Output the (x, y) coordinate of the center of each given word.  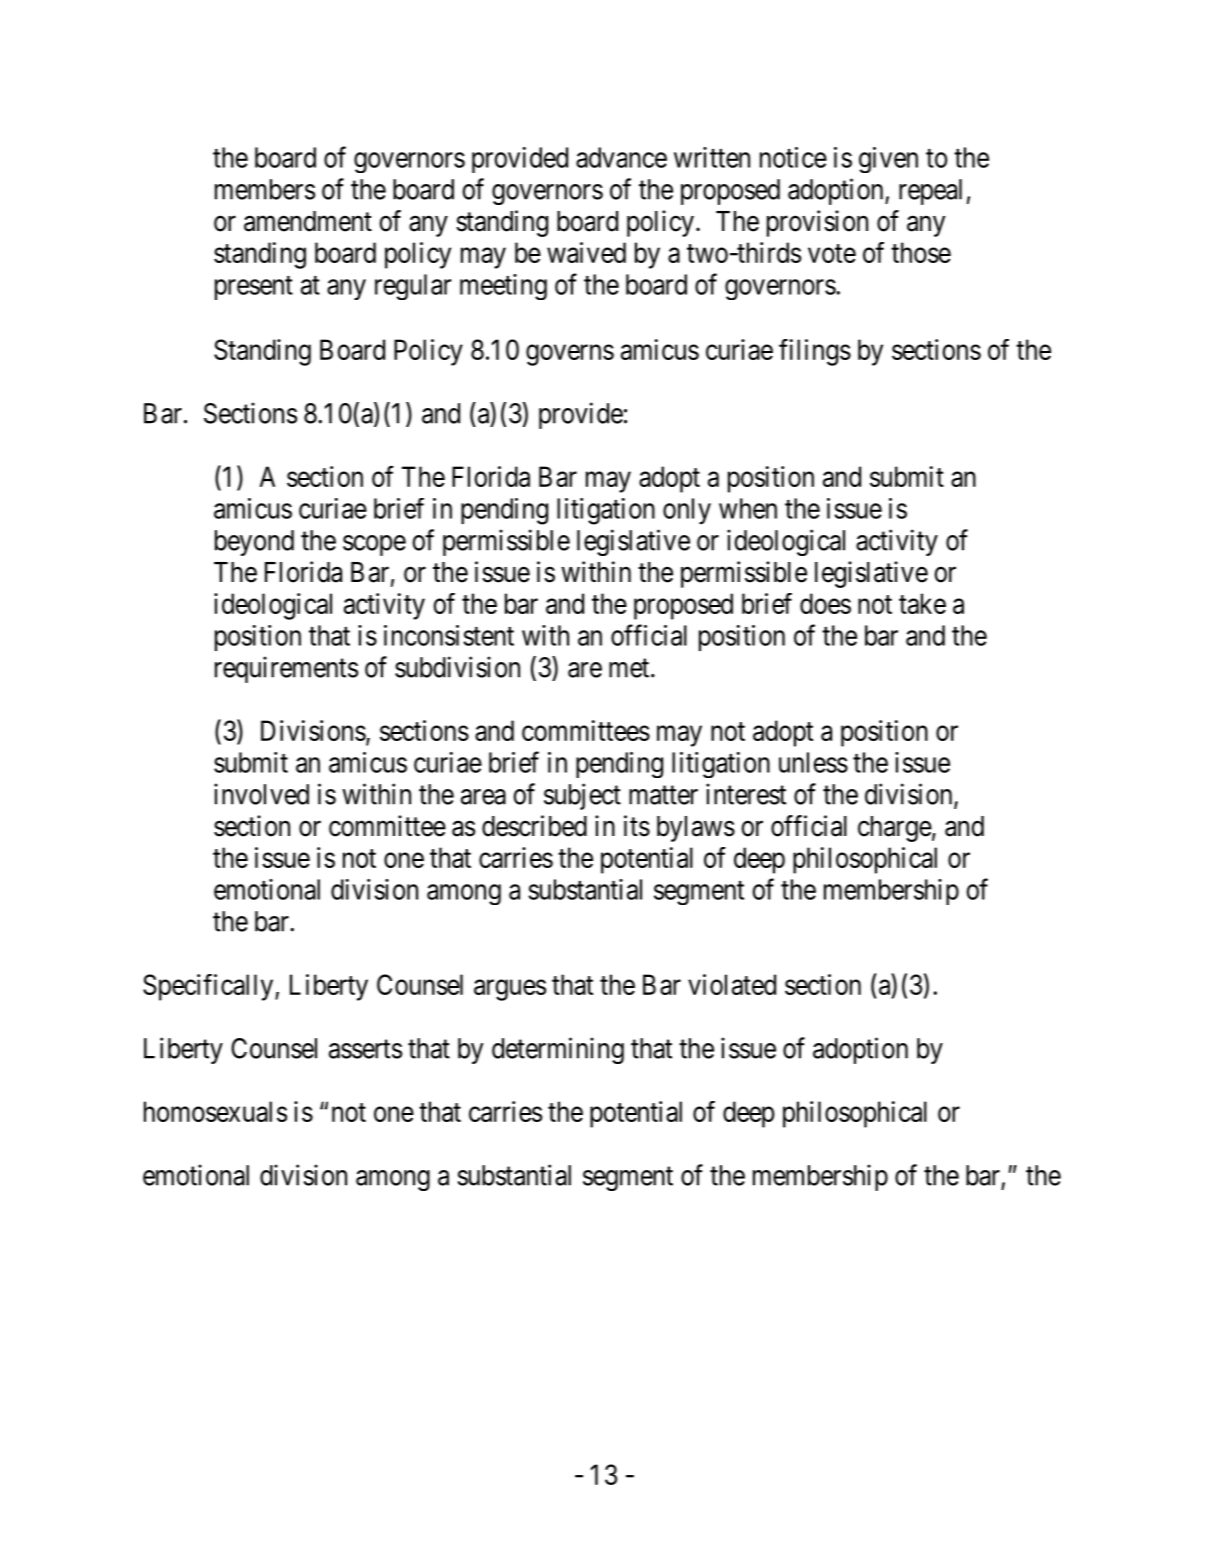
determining (558, 1050)
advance (621, 157)
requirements (286, 669)
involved (261, 794)
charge (895, 829)
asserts (365, 1049)
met (630, 668)
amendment (308, 221)
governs (570, 355)
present (254, 288)
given (888, 160)
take (922, 603)
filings (815, 352)
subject (582, 796)
